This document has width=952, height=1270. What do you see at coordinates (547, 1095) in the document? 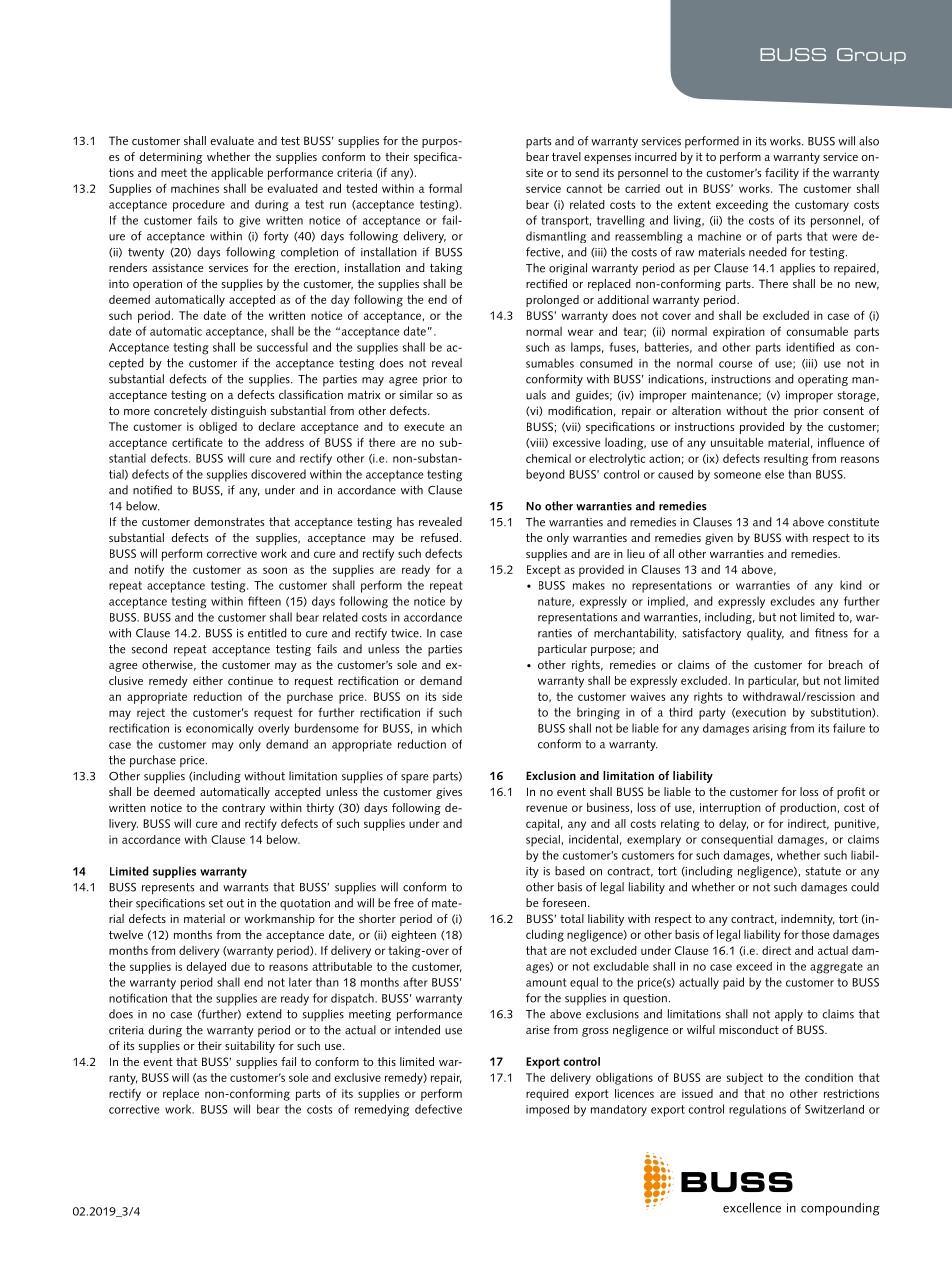
I see `required` at bounding box center [547, 1095].
